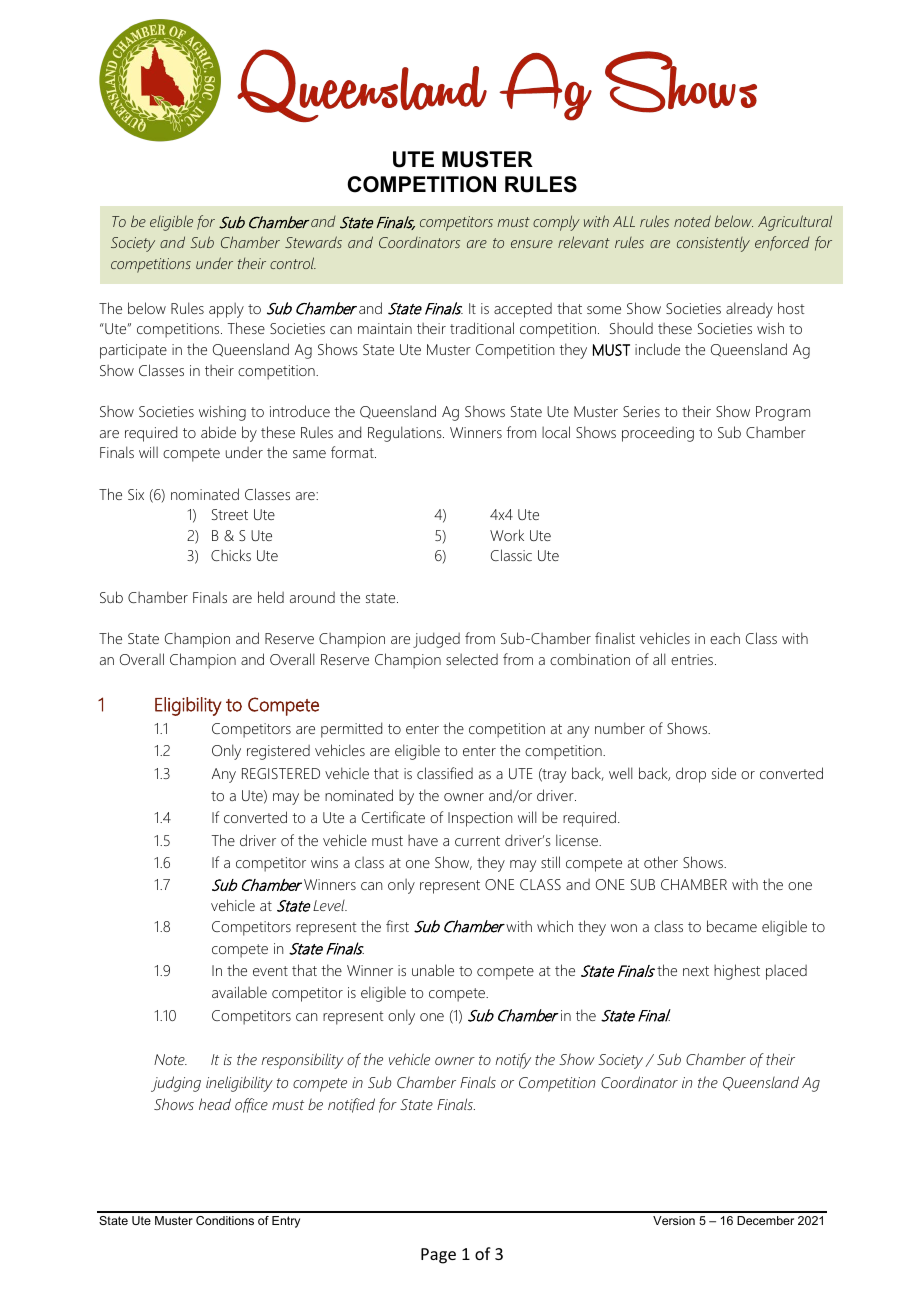  What do you see at coordinates (225, 1220) in the image?
I see `Conditions` at bounding box center [225, 1220].
